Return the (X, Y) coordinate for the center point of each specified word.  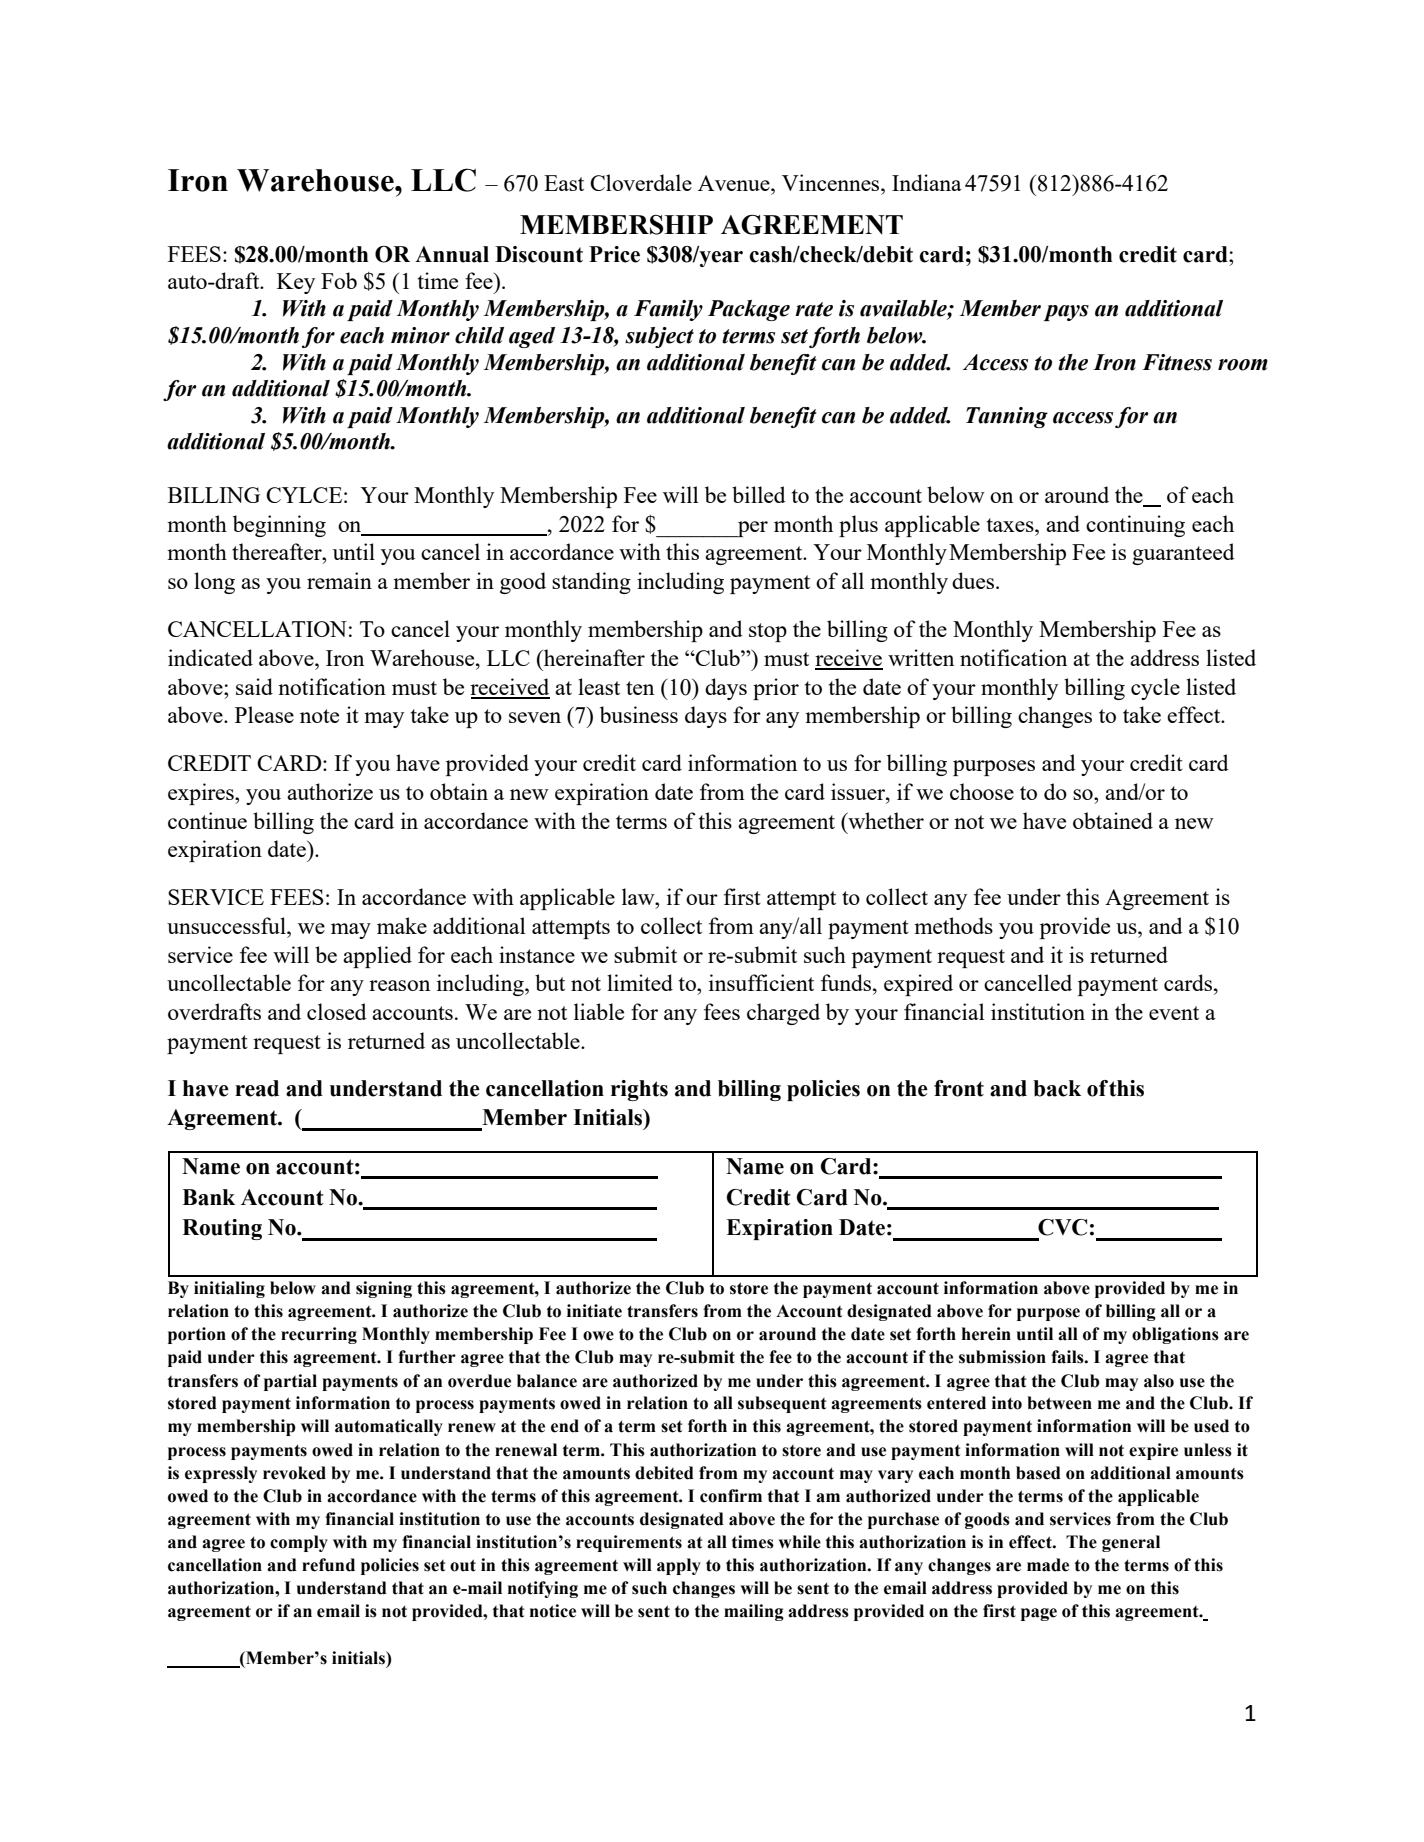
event (1174, 1013)
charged (783, 1014)
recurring (319, 1335)
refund (328, 1565)
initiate (594, 1311)
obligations (1175, 1335)
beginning (279, 526)
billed (759, 494)
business (639, 714)
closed (337, 1011)
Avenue (735, 183)
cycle (1155, 689)
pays (1066, 313)
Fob (339, 280)
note (319, 716)
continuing (1135, 526)
